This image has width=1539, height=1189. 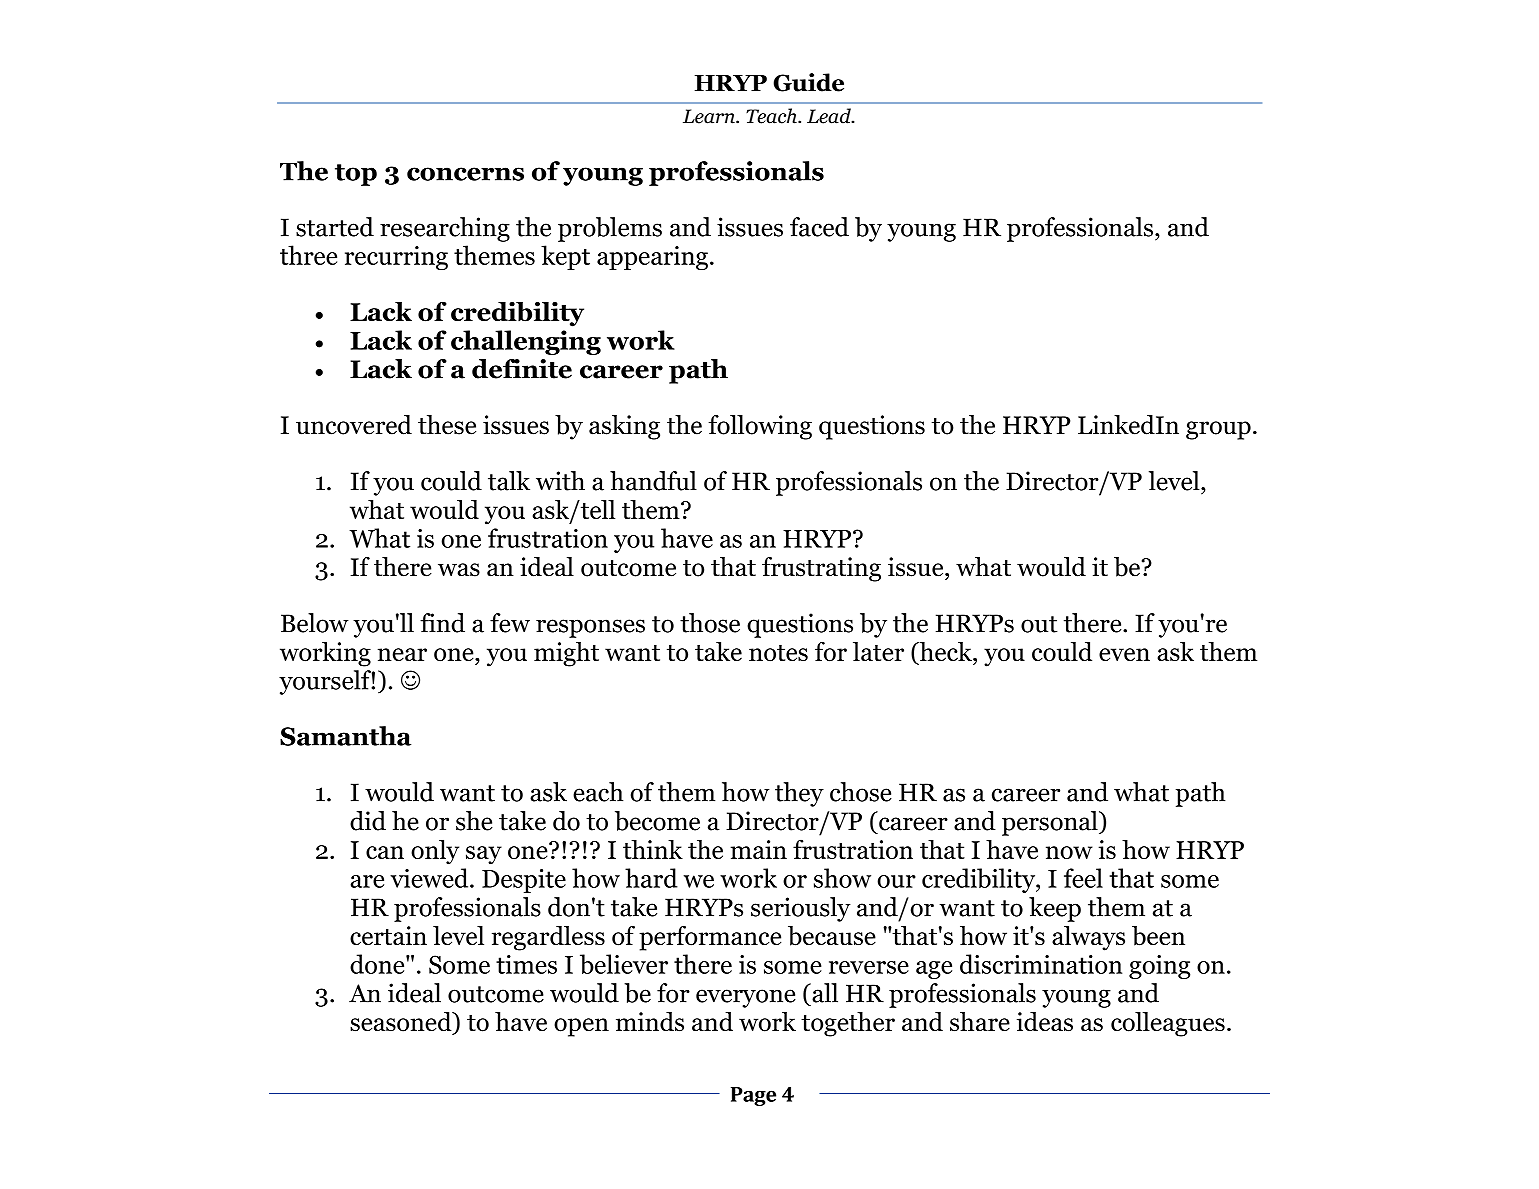 What do you see at coordinates (345, 736) in the image?
I see `Samantha` at bounding box center [345, 736].
